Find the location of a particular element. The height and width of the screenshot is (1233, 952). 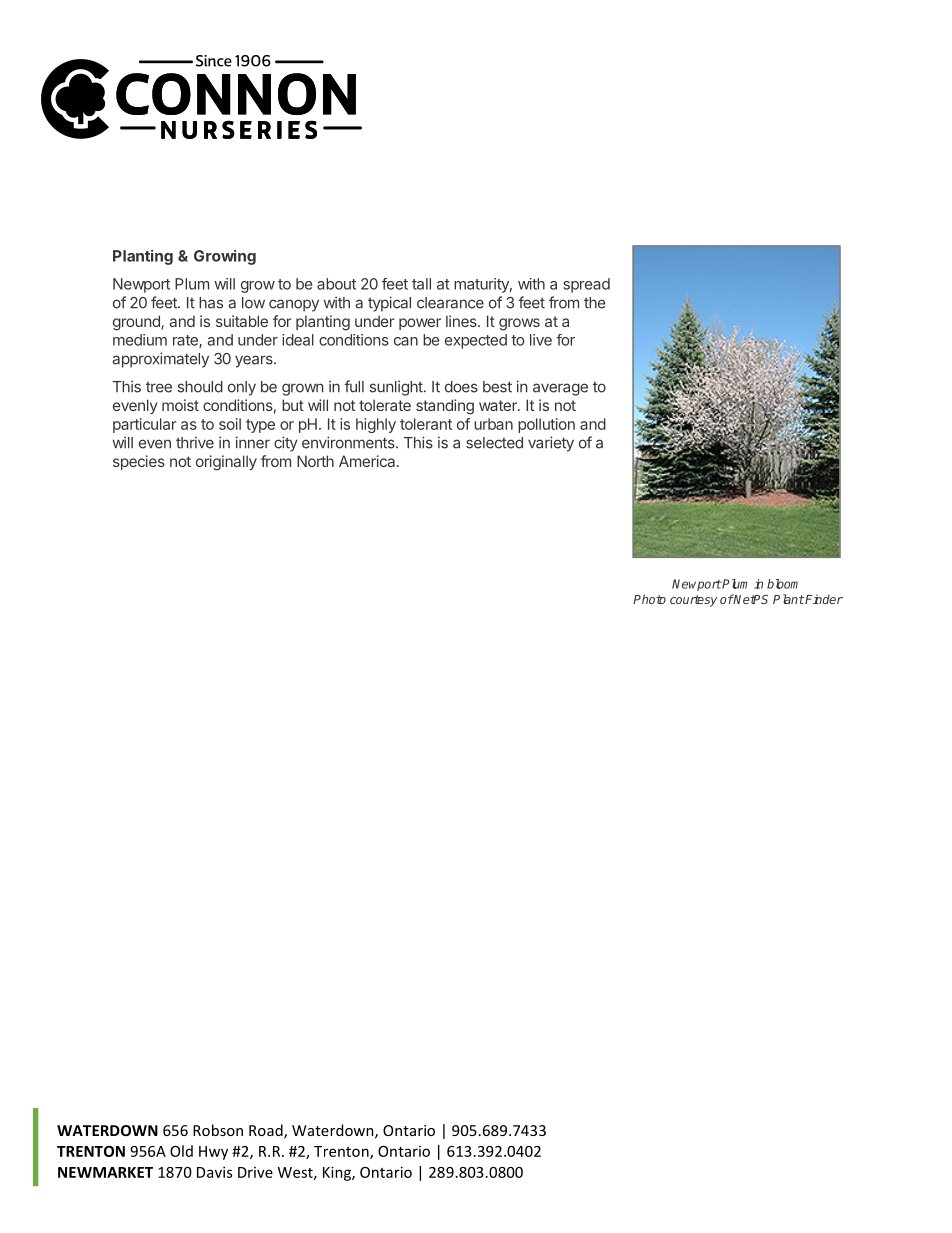

lines is located at coordinates (462, 321).
